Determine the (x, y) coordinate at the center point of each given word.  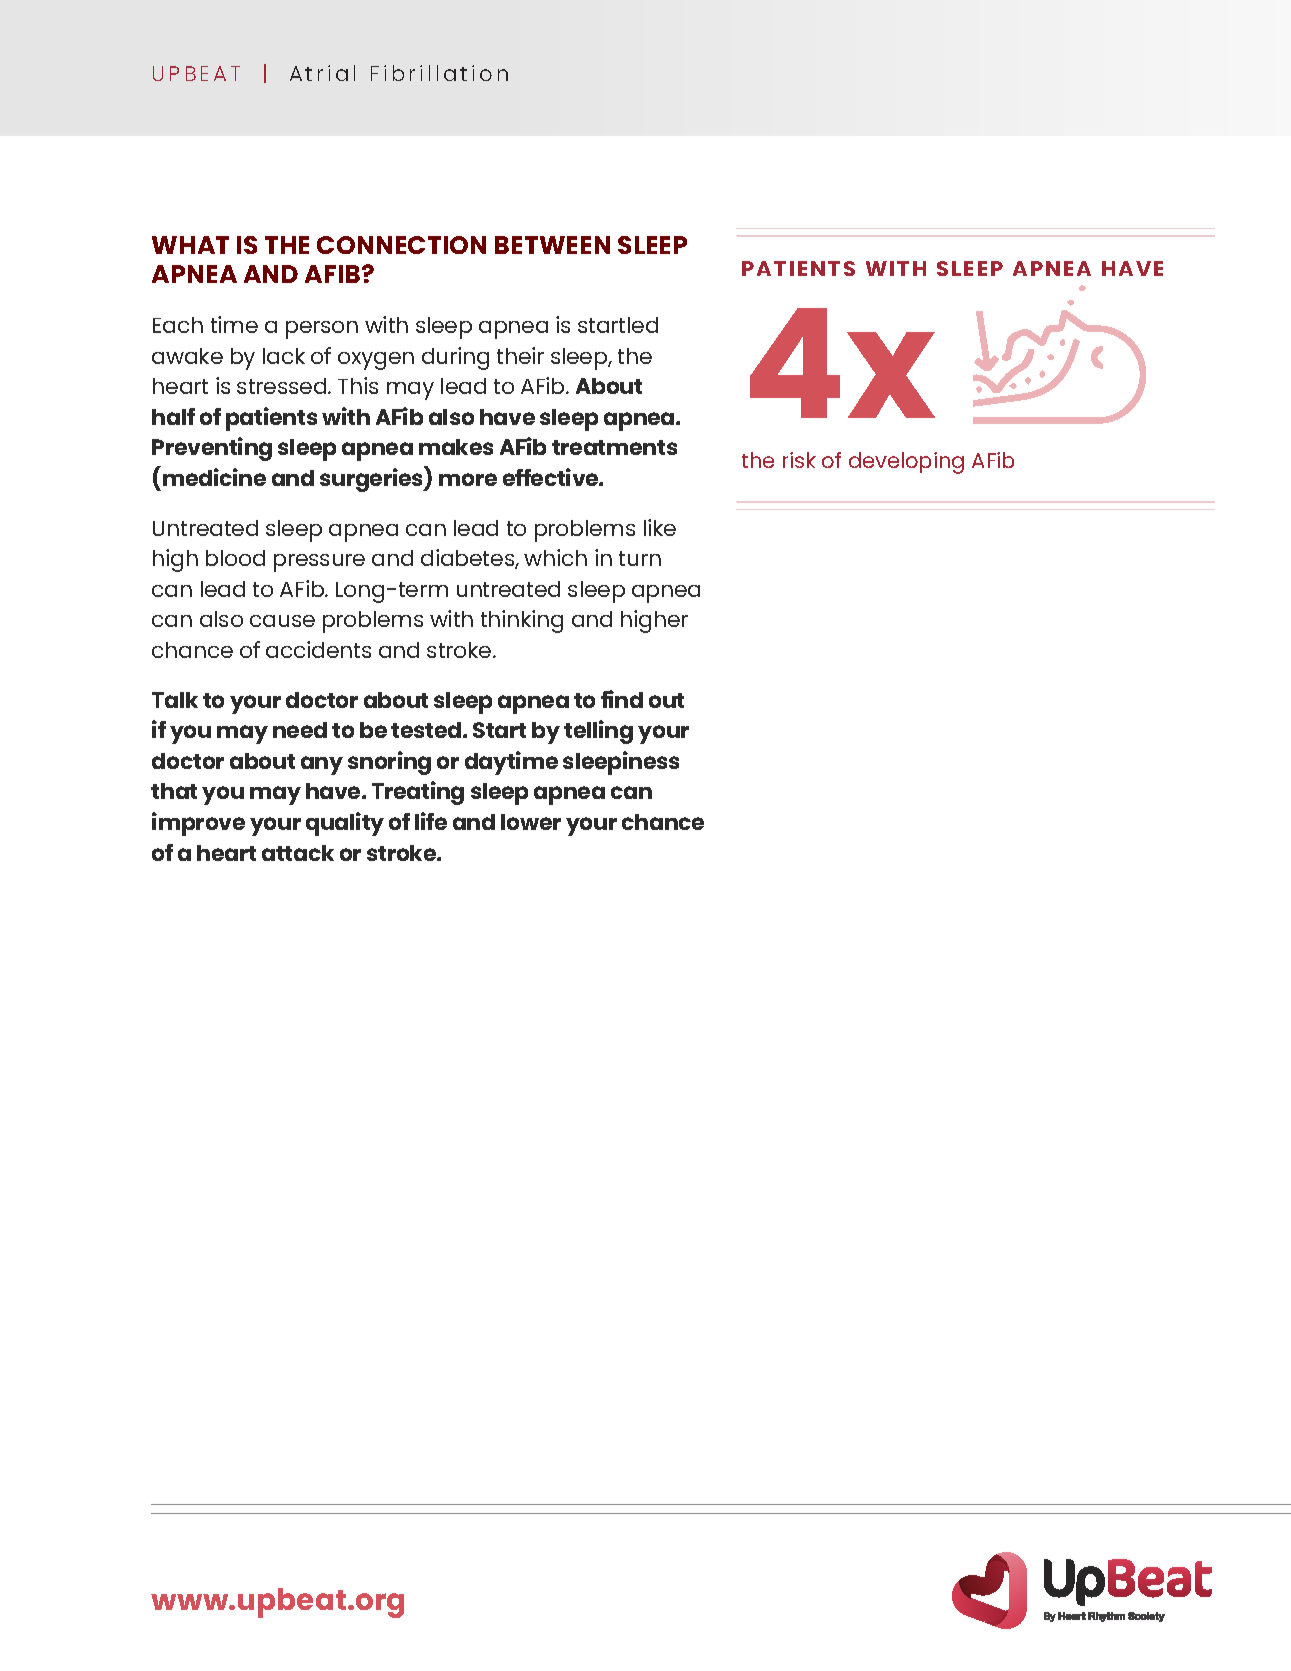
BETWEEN (552, 245)
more (468, 479)
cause (282, 621)
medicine (214, 477)
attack (298, 853)
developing (906, 463)
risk (799, 460)
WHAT (190, 245)
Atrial (322, 73)
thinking (522, 621)
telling (598, 732)
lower (531, 822)
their (520, 355)
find (622, 699)
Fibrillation (439, 73)
